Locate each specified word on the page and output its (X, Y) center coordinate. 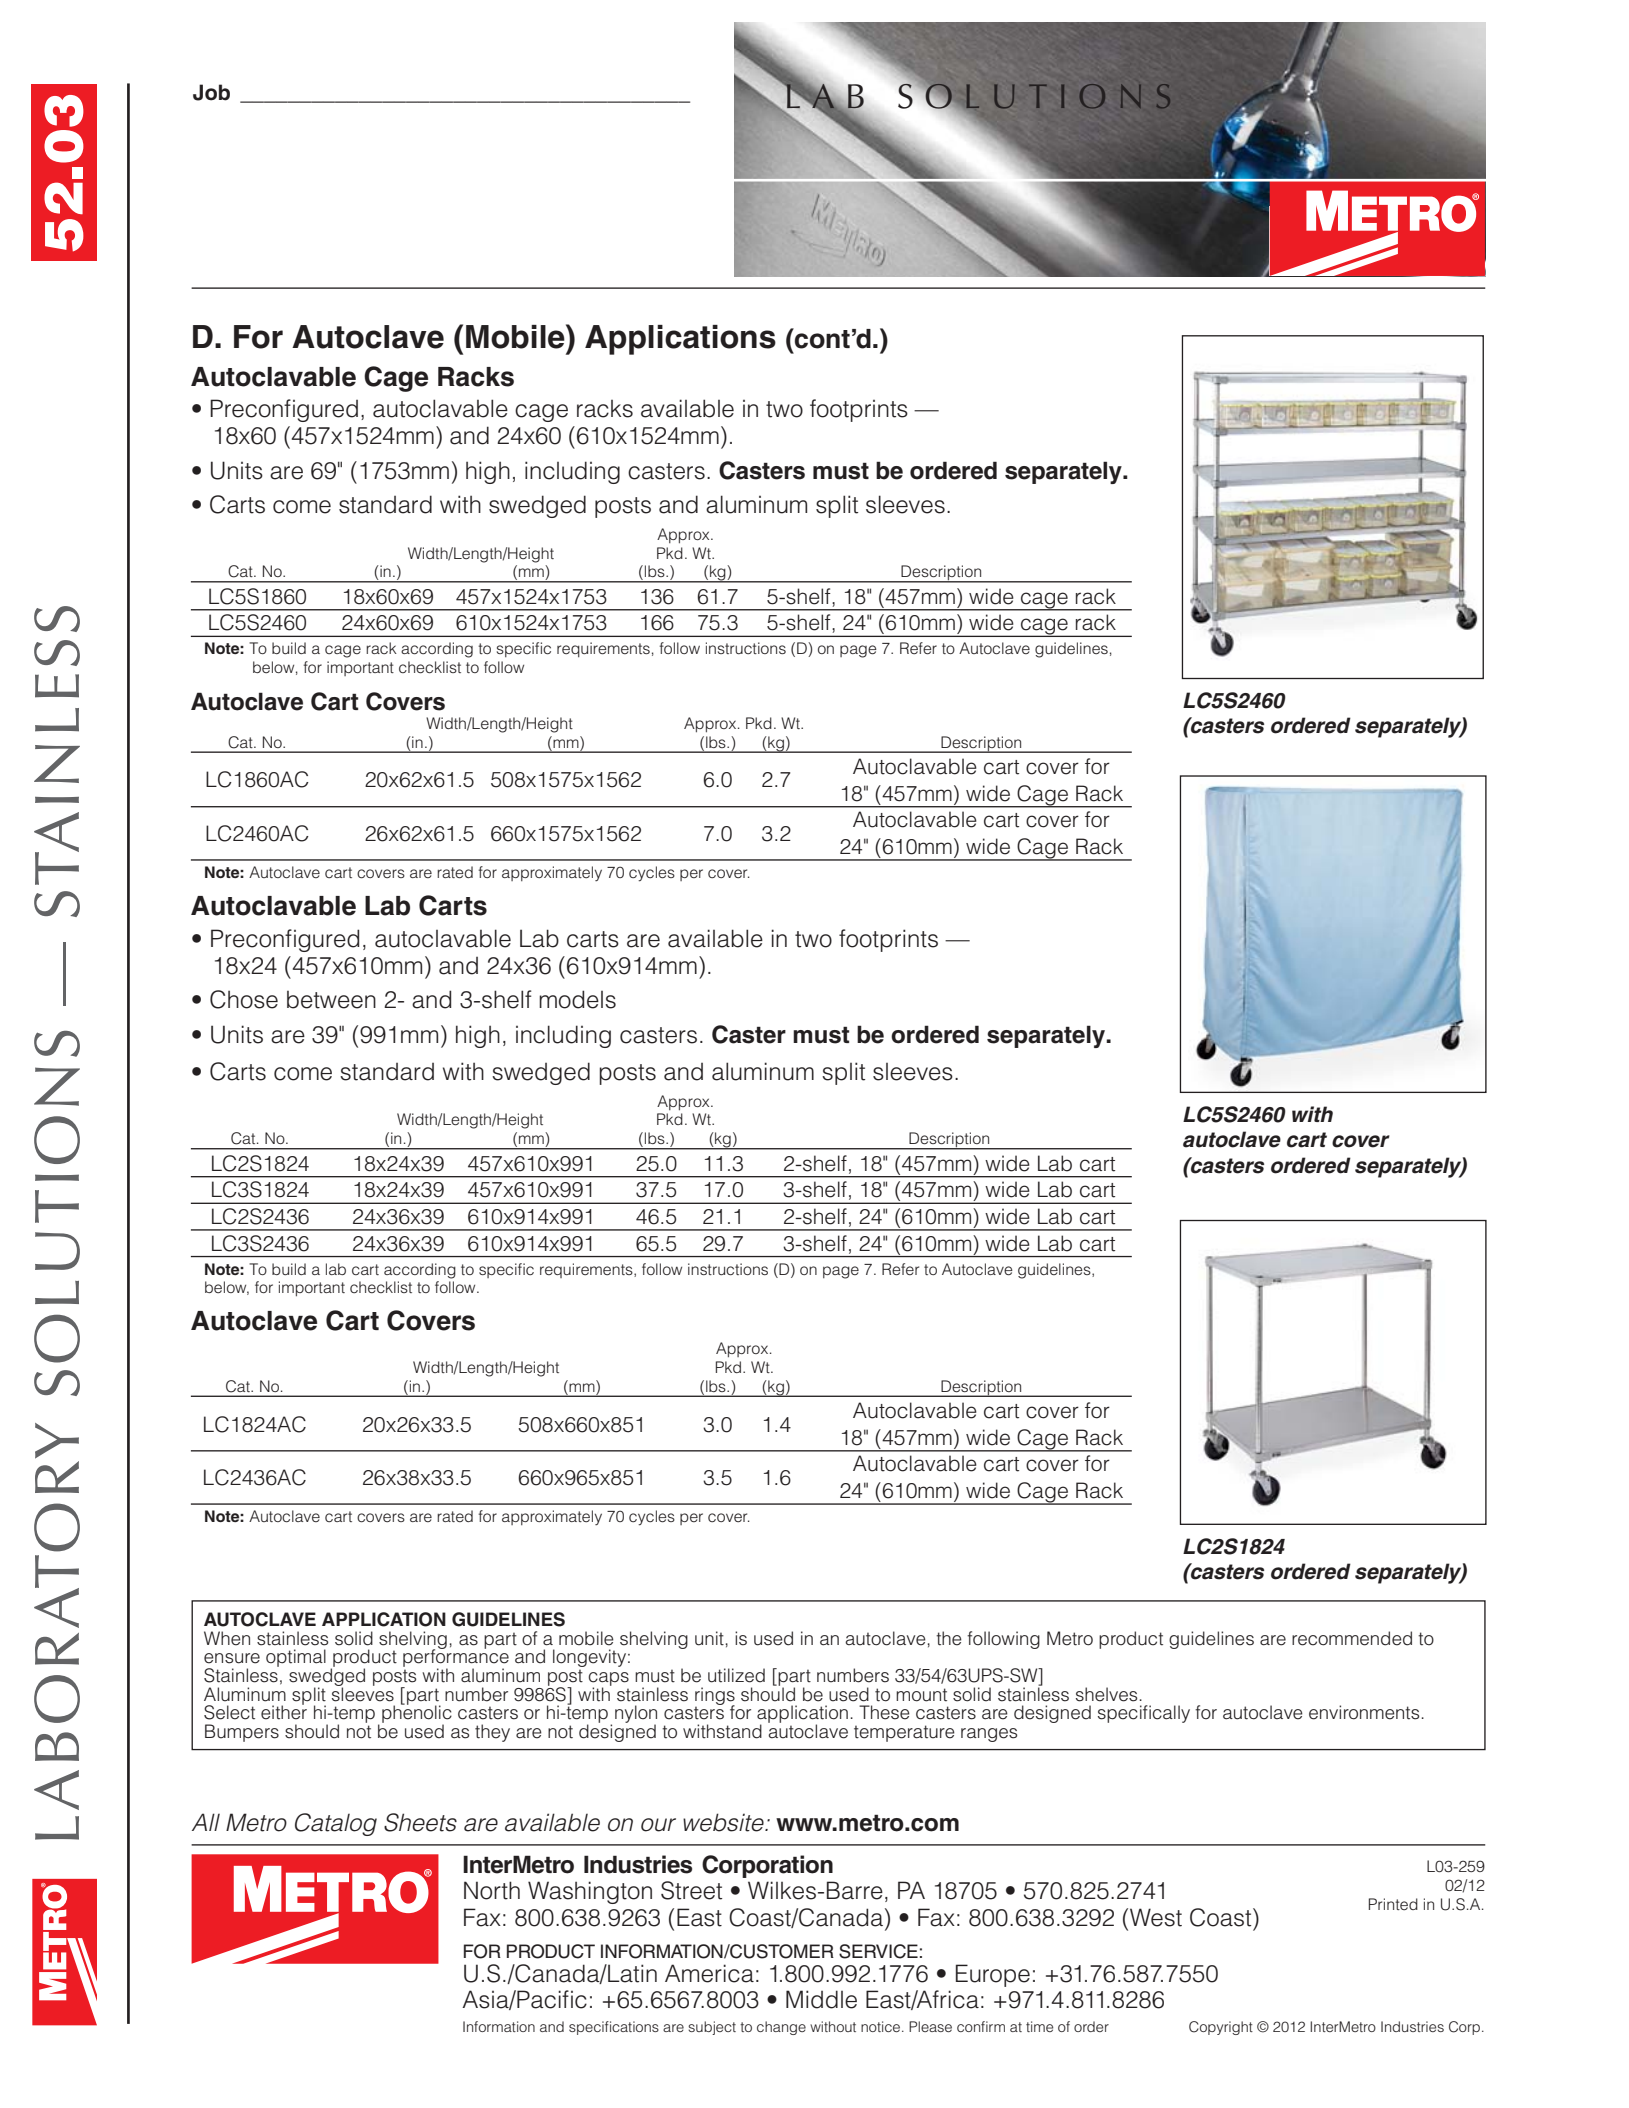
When (227, 1638)
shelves (1106, 1694)
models (577, 999)
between (331, 1000)
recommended (1352, 1638)
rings (715, 1697)
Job (211, 92)
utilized (736, 1675)
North (492, 1890)
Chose (244, 999)
